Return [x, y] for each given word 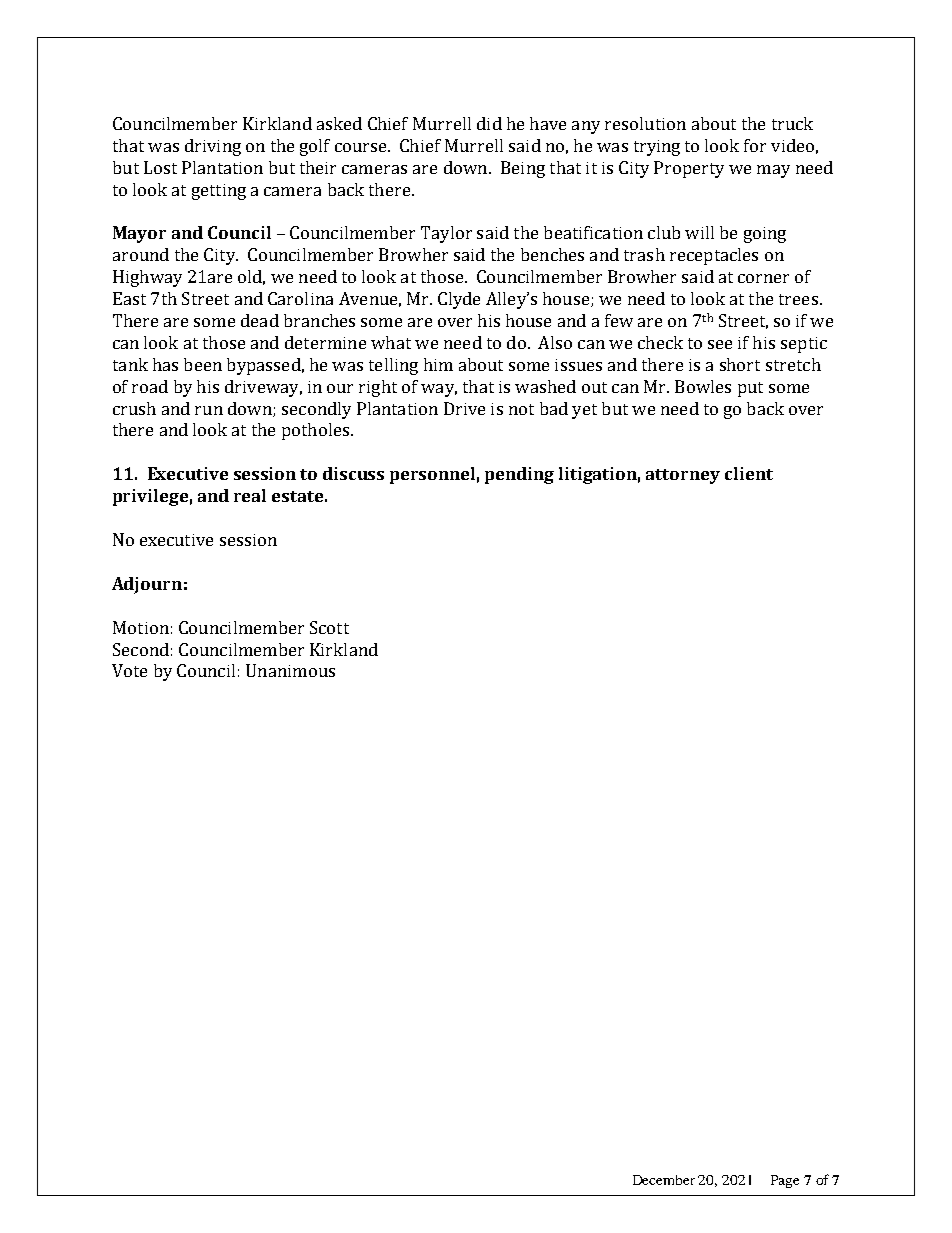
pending [519, 475]
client [749, 473]
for [755, 145]
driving [213, 147]
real [250, 495]
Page [785, 1181]
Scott [329, 627]
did [489, 123]
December [664, 1180]
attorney [683, 476]
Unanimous [290, 670]
